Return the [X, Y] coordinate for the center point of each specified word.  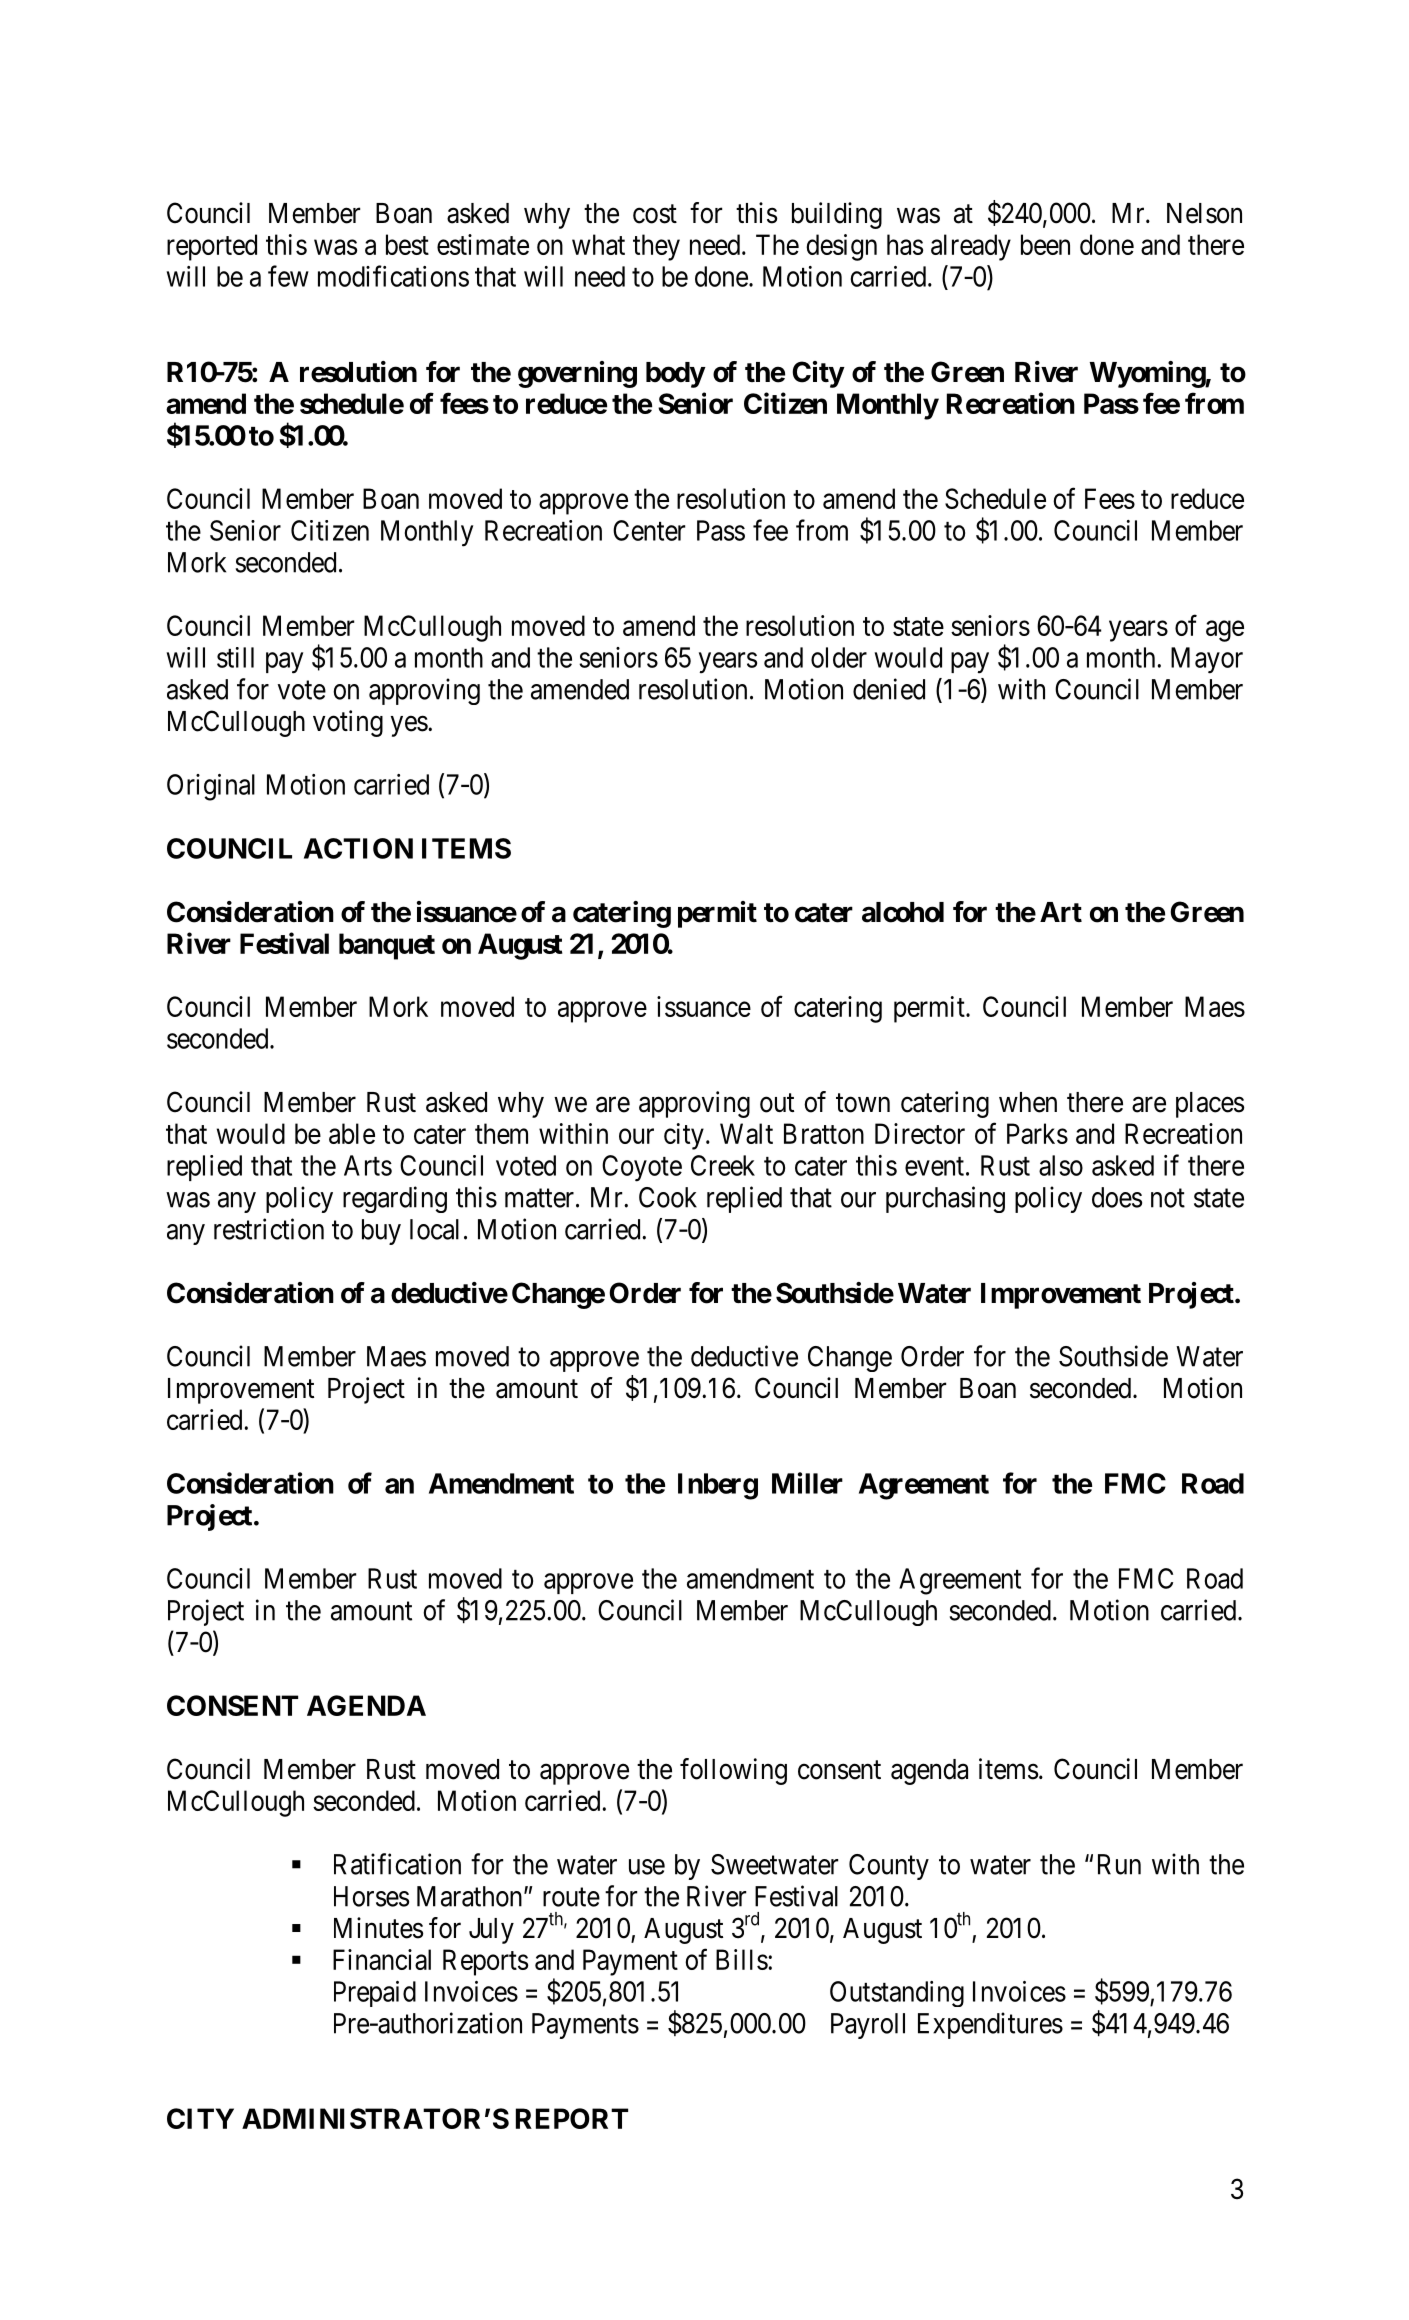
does [1117, 1197]
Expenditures [990, 2025]
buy [381, 1232]
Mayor [1207, 660]
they [656, 247]
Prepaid [375, 1994]
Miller [807, 1483]
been [1045, 244]
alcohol [903, 912]
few [288, 276]
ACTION [358, 848]
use [647, 1867]
